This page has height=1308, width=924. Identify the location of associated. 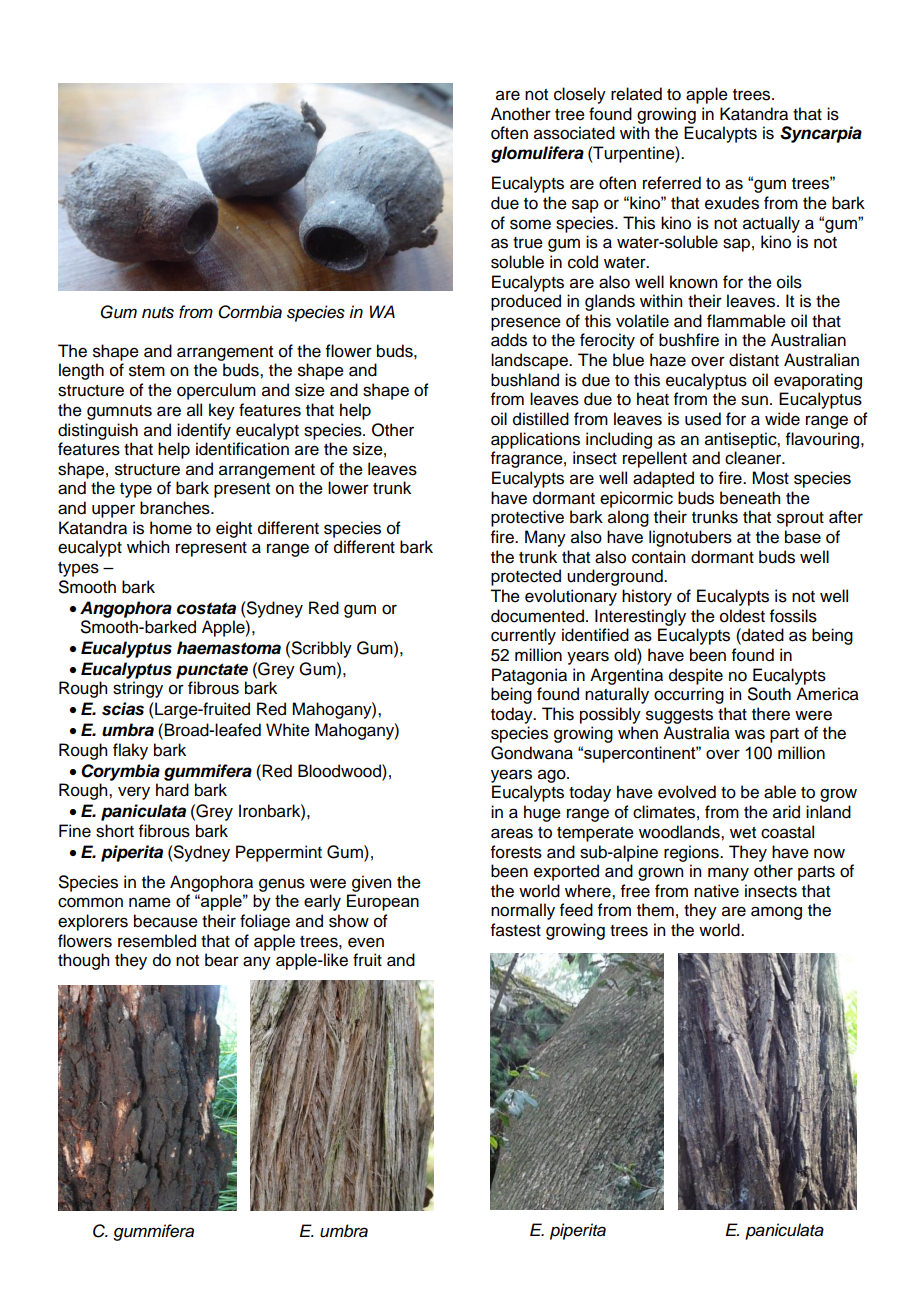
(574, 133).
